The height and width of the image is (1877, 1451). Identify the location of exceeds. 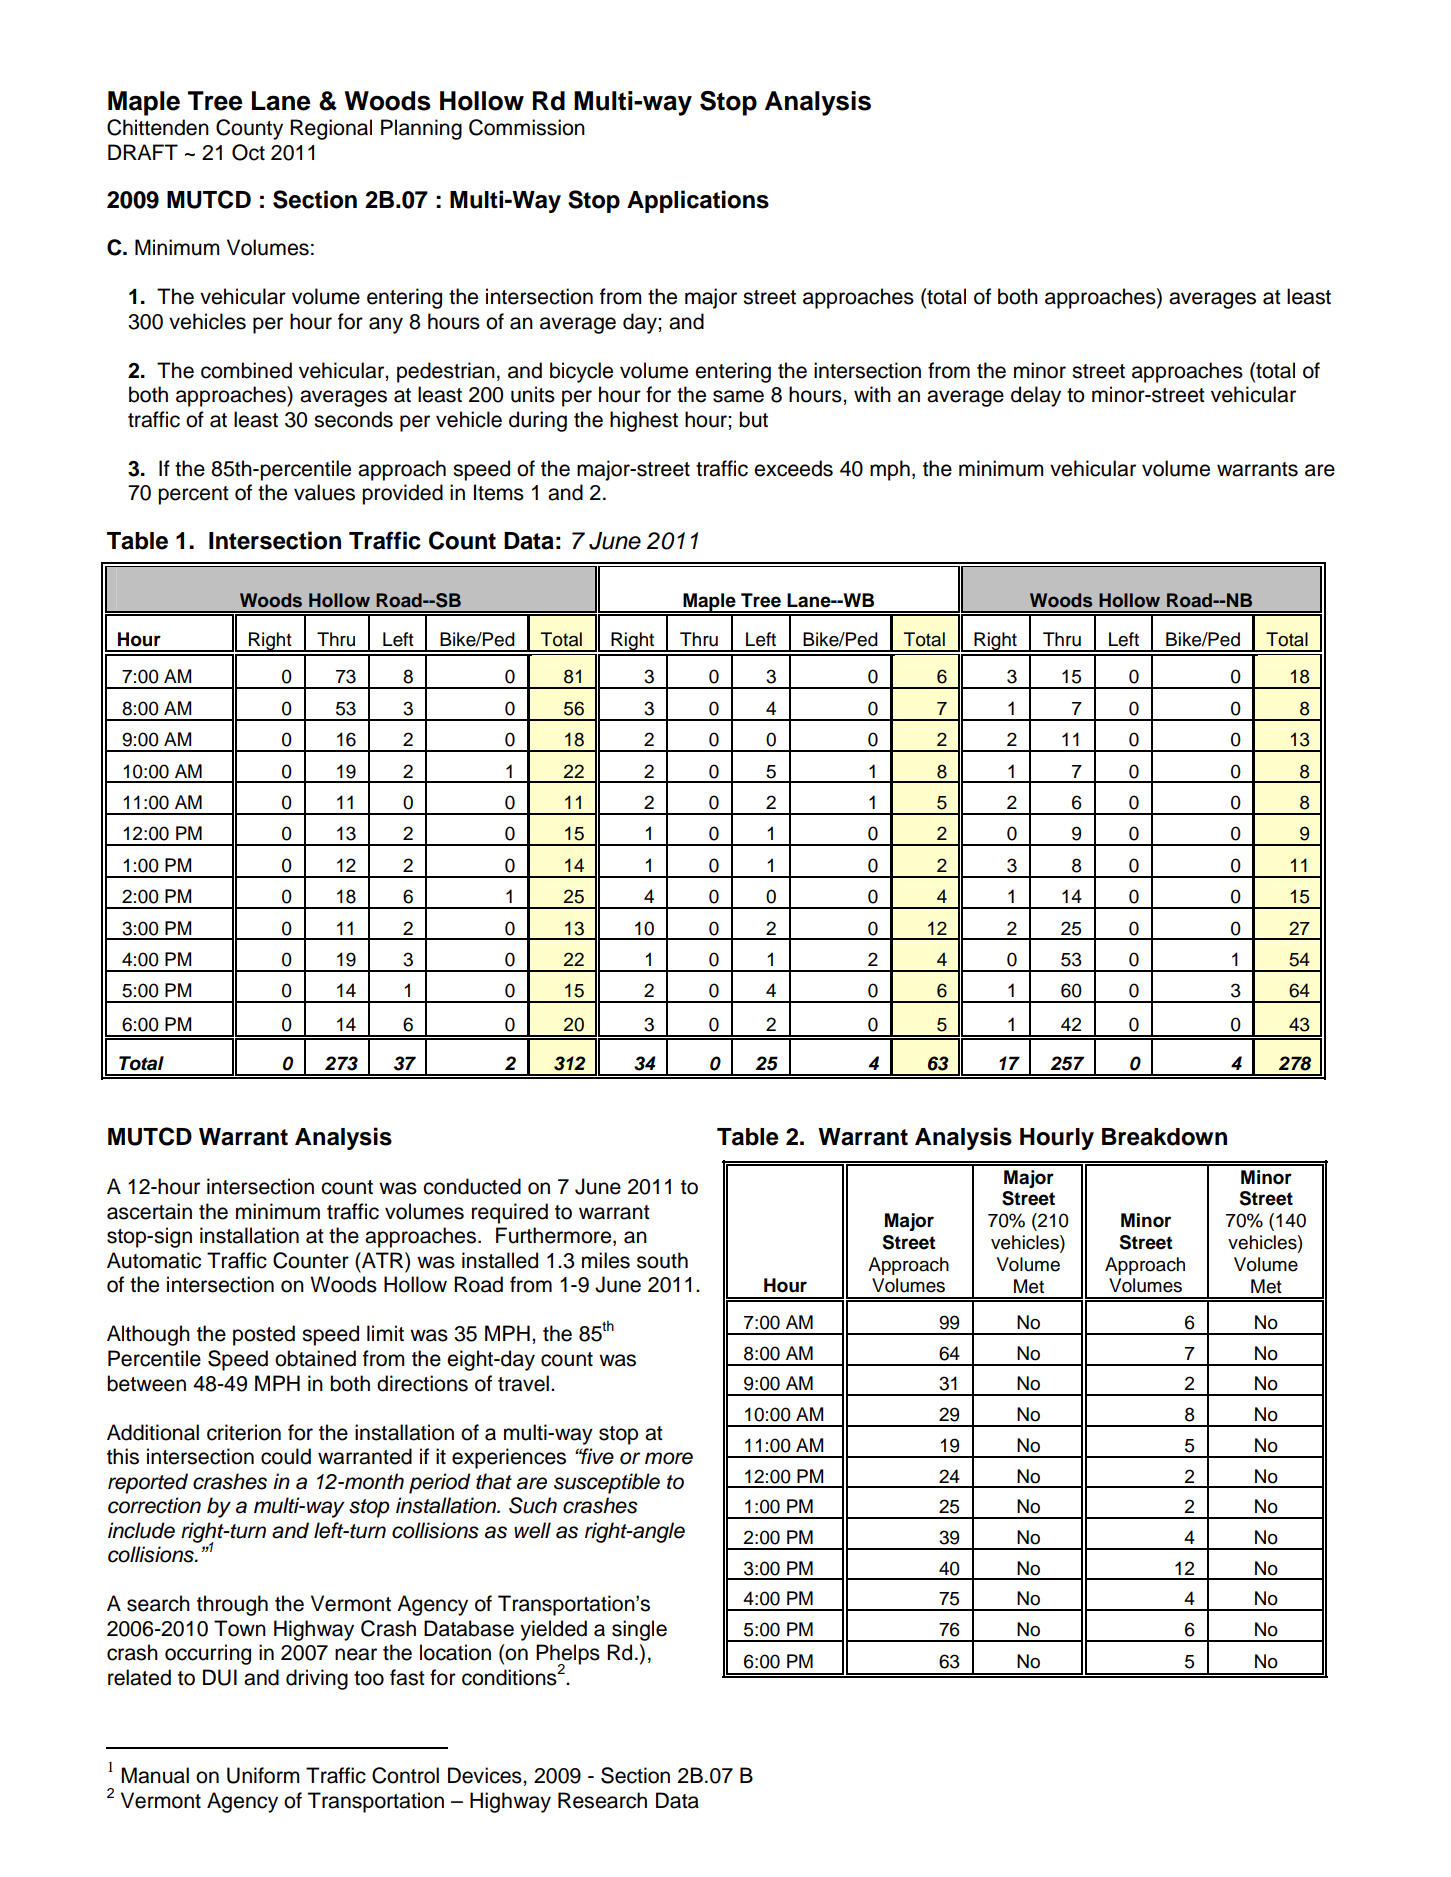
(793, 468).
